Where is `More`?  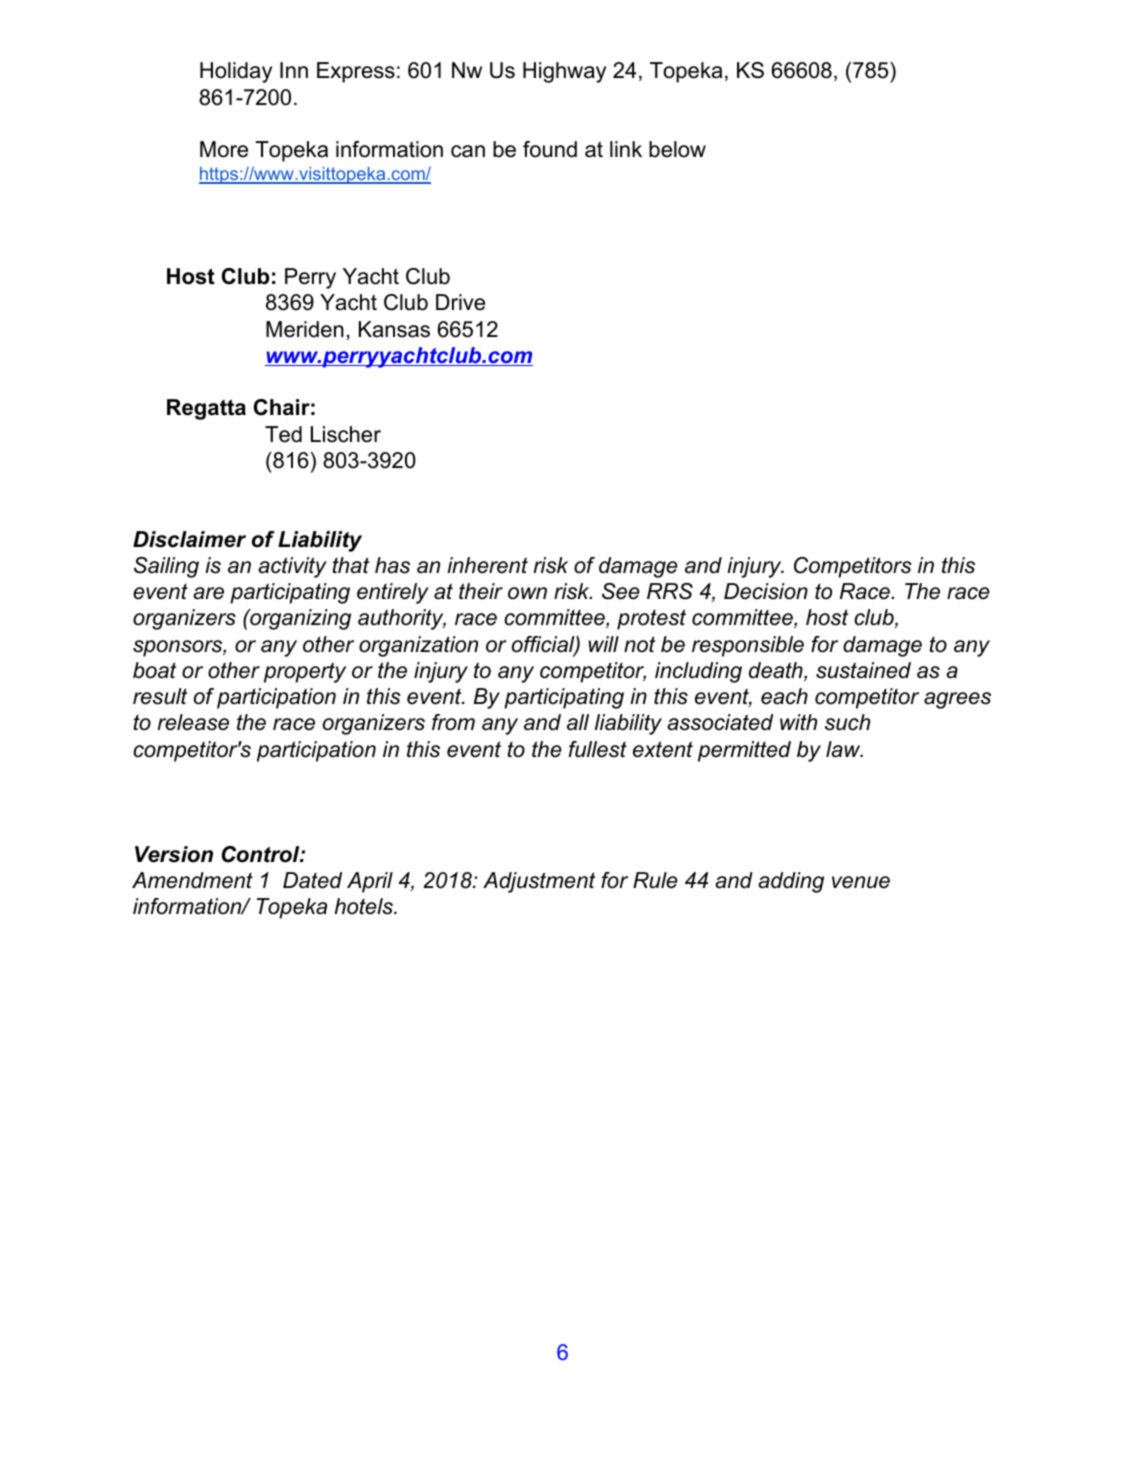 More is located at coordinates (224, 149).
